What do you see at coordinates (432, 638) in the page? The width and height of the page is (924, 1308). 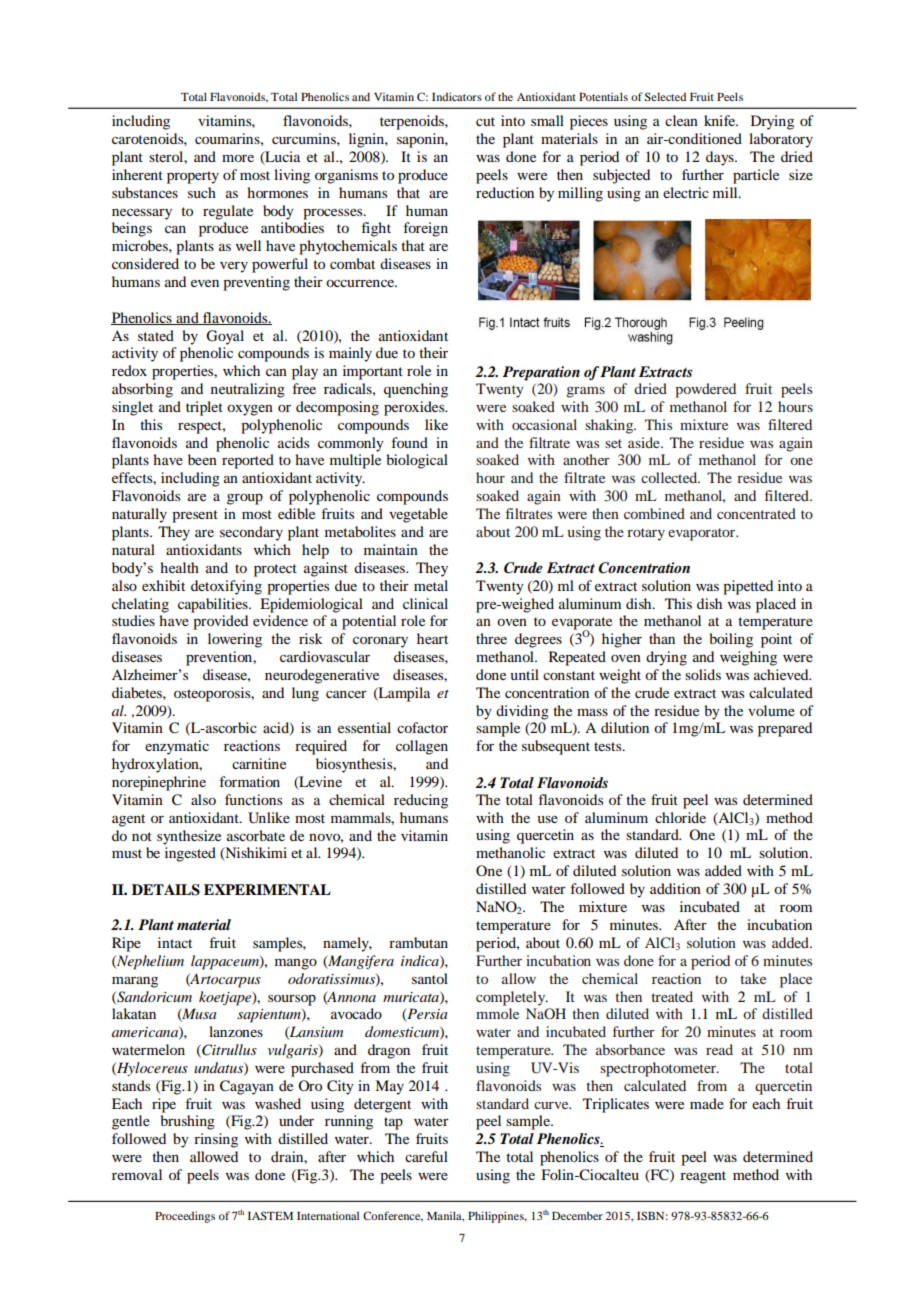 I see `heart` at bounding box center [432, 638].
